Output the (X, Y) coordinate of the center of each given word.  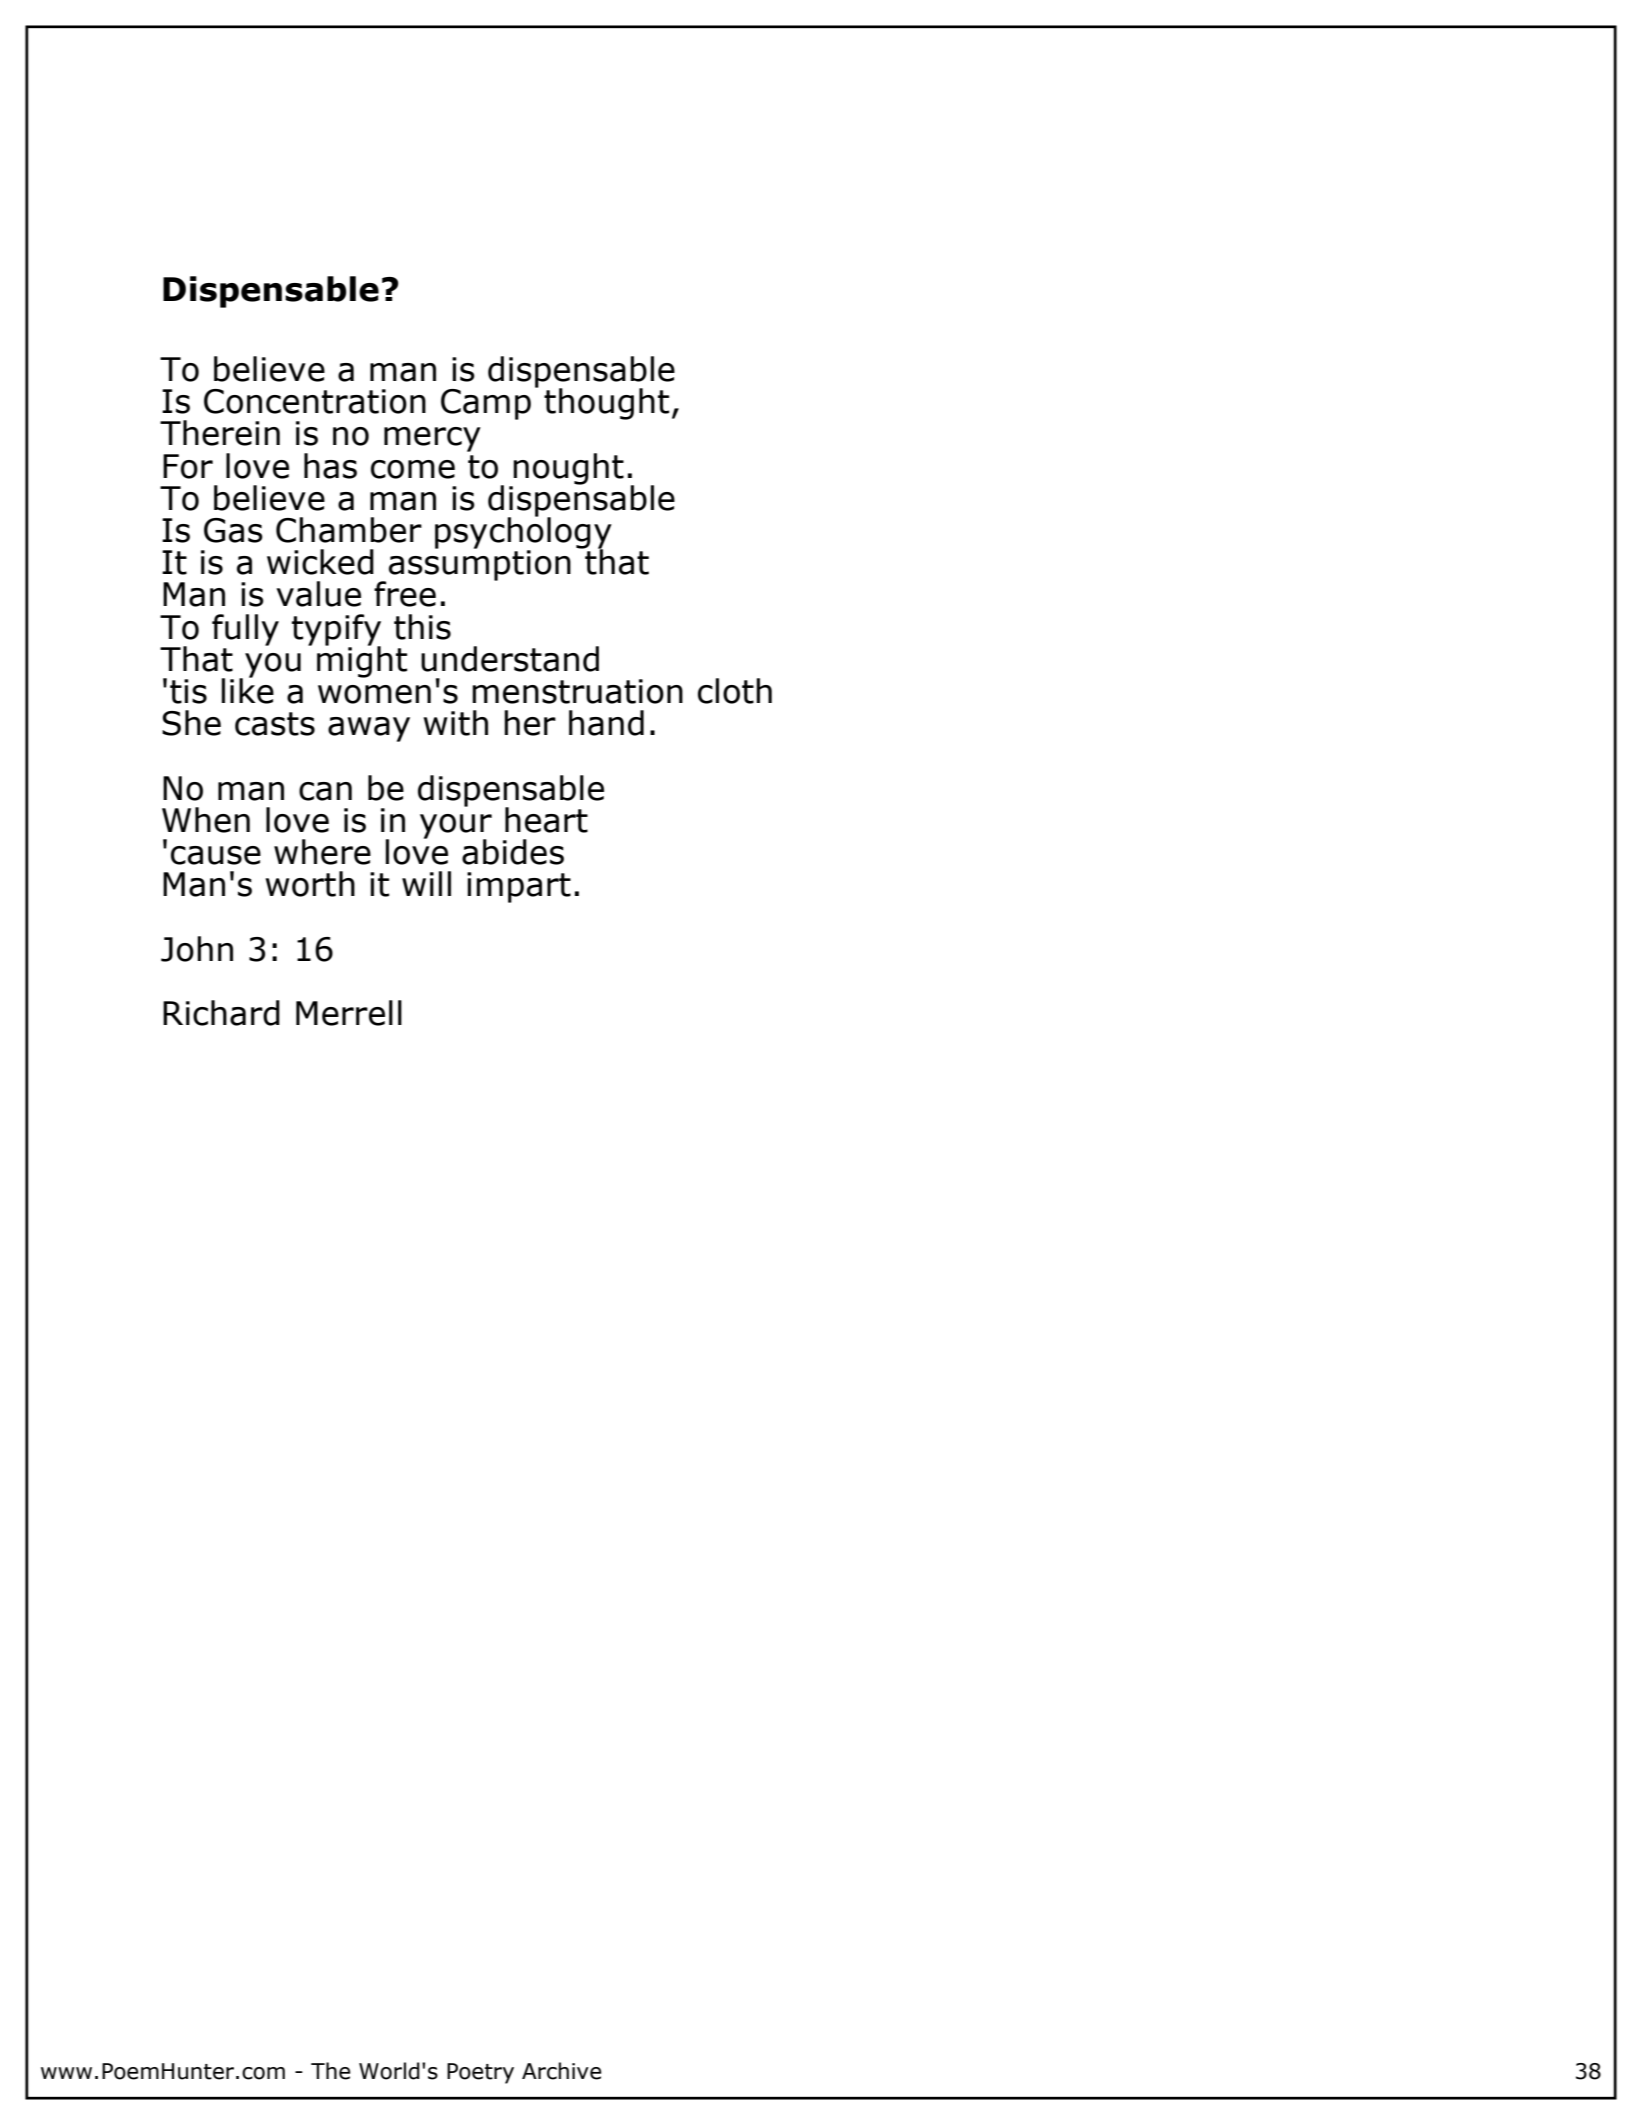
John (197, 949)
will (426, 883)
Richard (221, 1013)
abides (513, 852)
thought (606, 404)
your (456, 827)
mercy (432, 439)
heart (546, 820)
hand (606, 723)
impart (519, 887)
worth (310, 884)
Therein (220, 433)
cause (216, 855)
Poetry (480, 2073)
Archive (561, 2071)
